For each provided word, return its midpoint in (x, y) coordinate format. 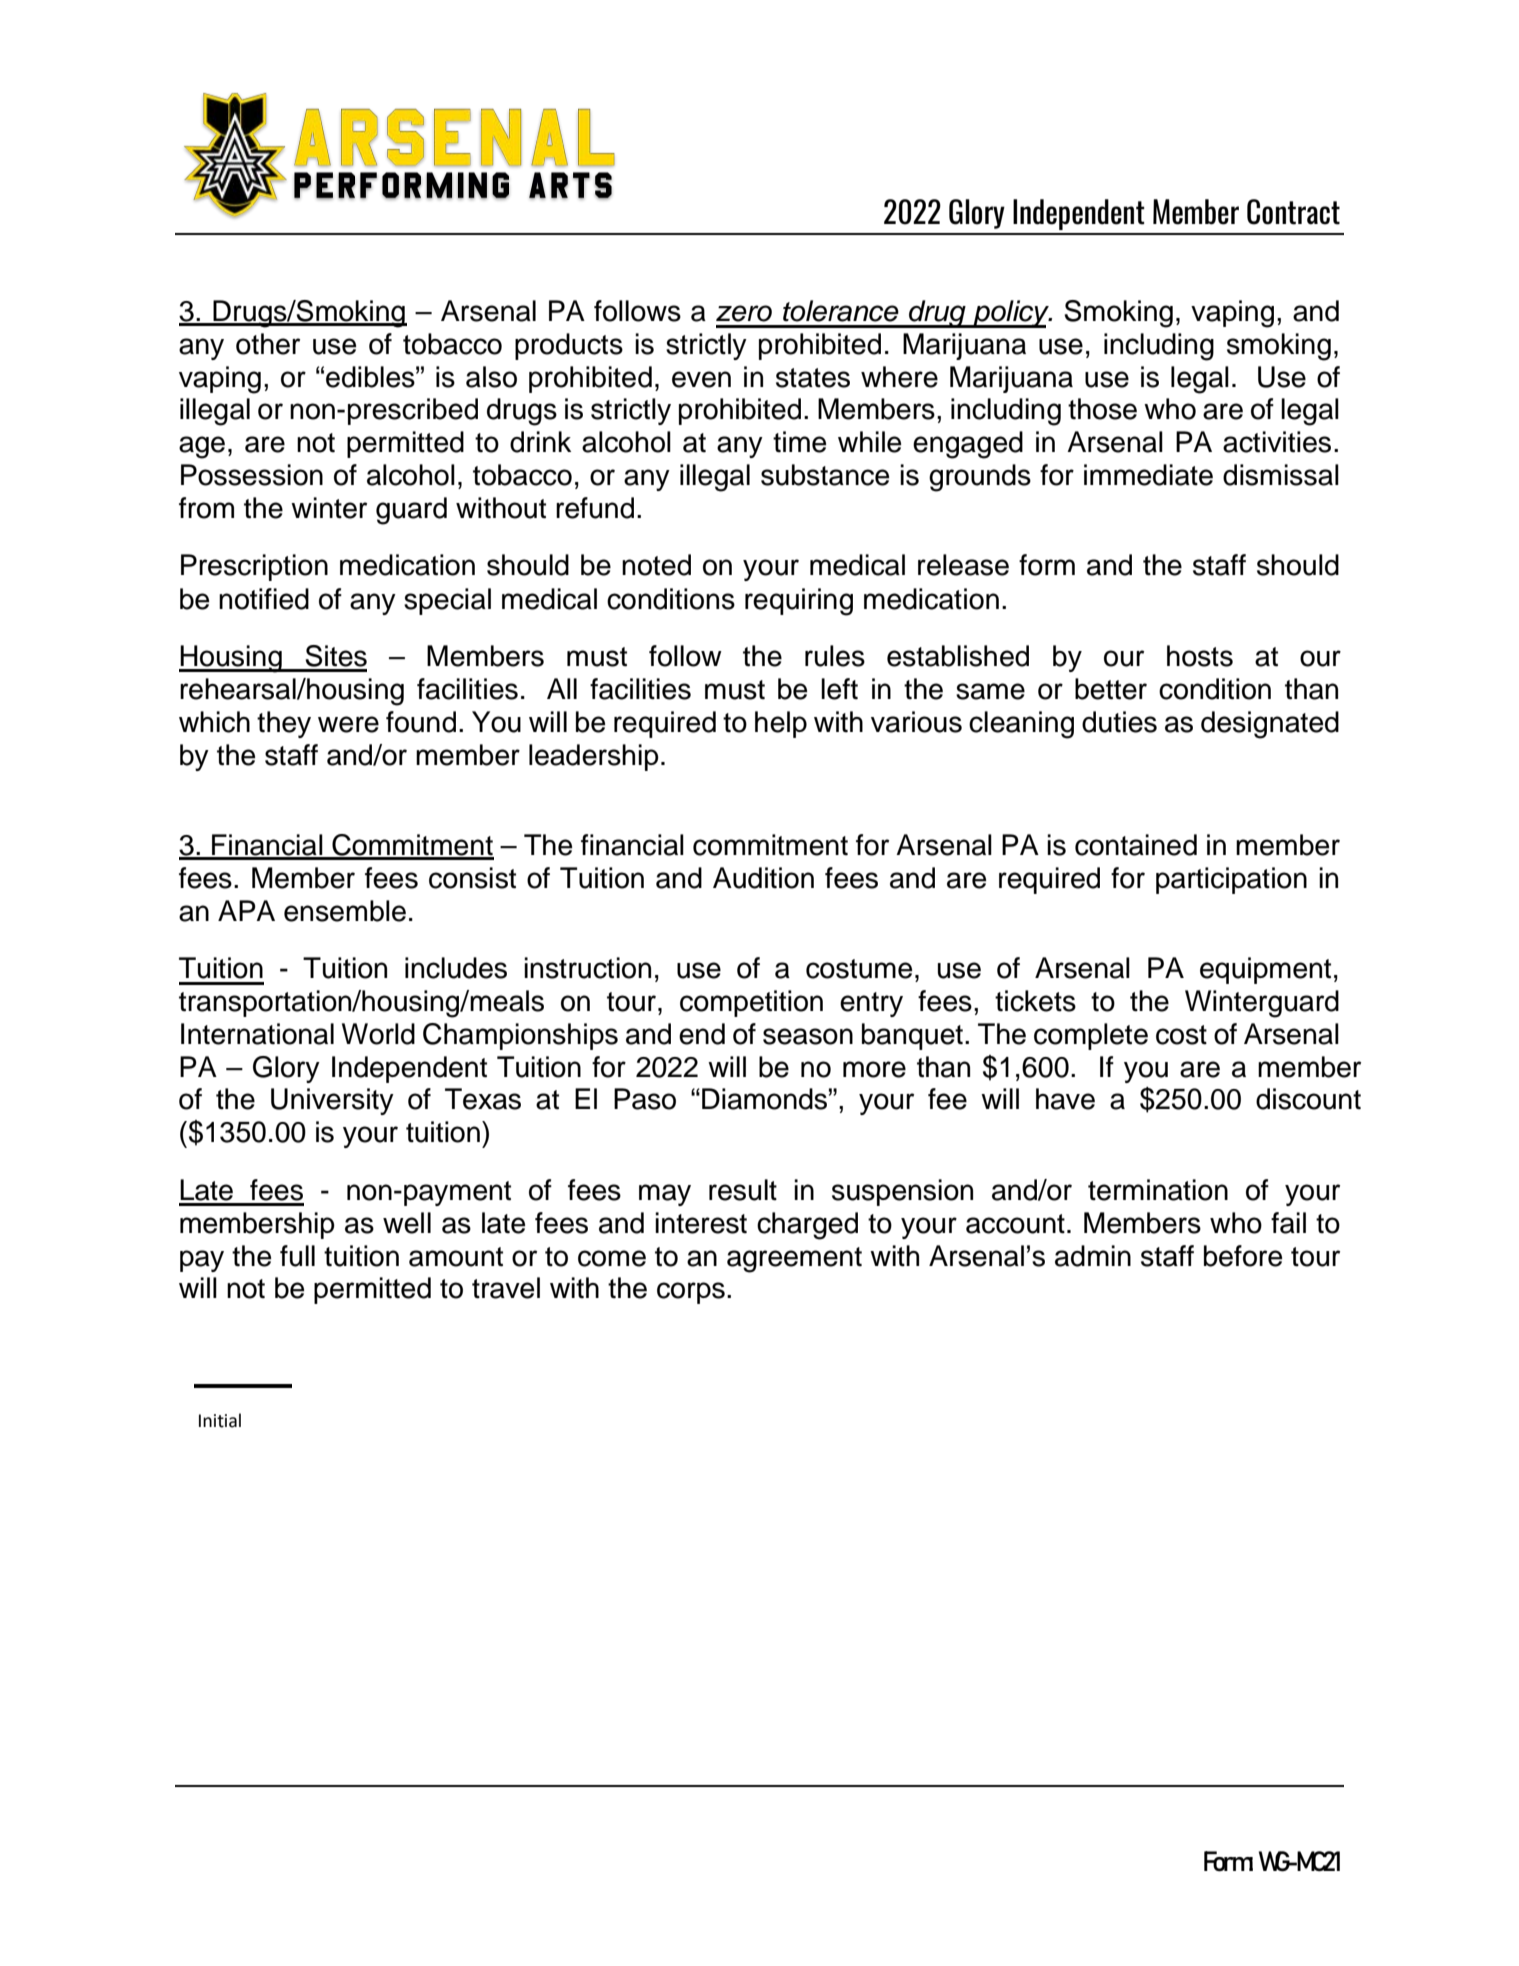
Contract (1293, 212)
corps (691, 1293)
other (268, 344)
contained (1136, 845)
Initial (220, 1420)
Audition (763, 878)
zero (744, 313)
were (348, 724)
